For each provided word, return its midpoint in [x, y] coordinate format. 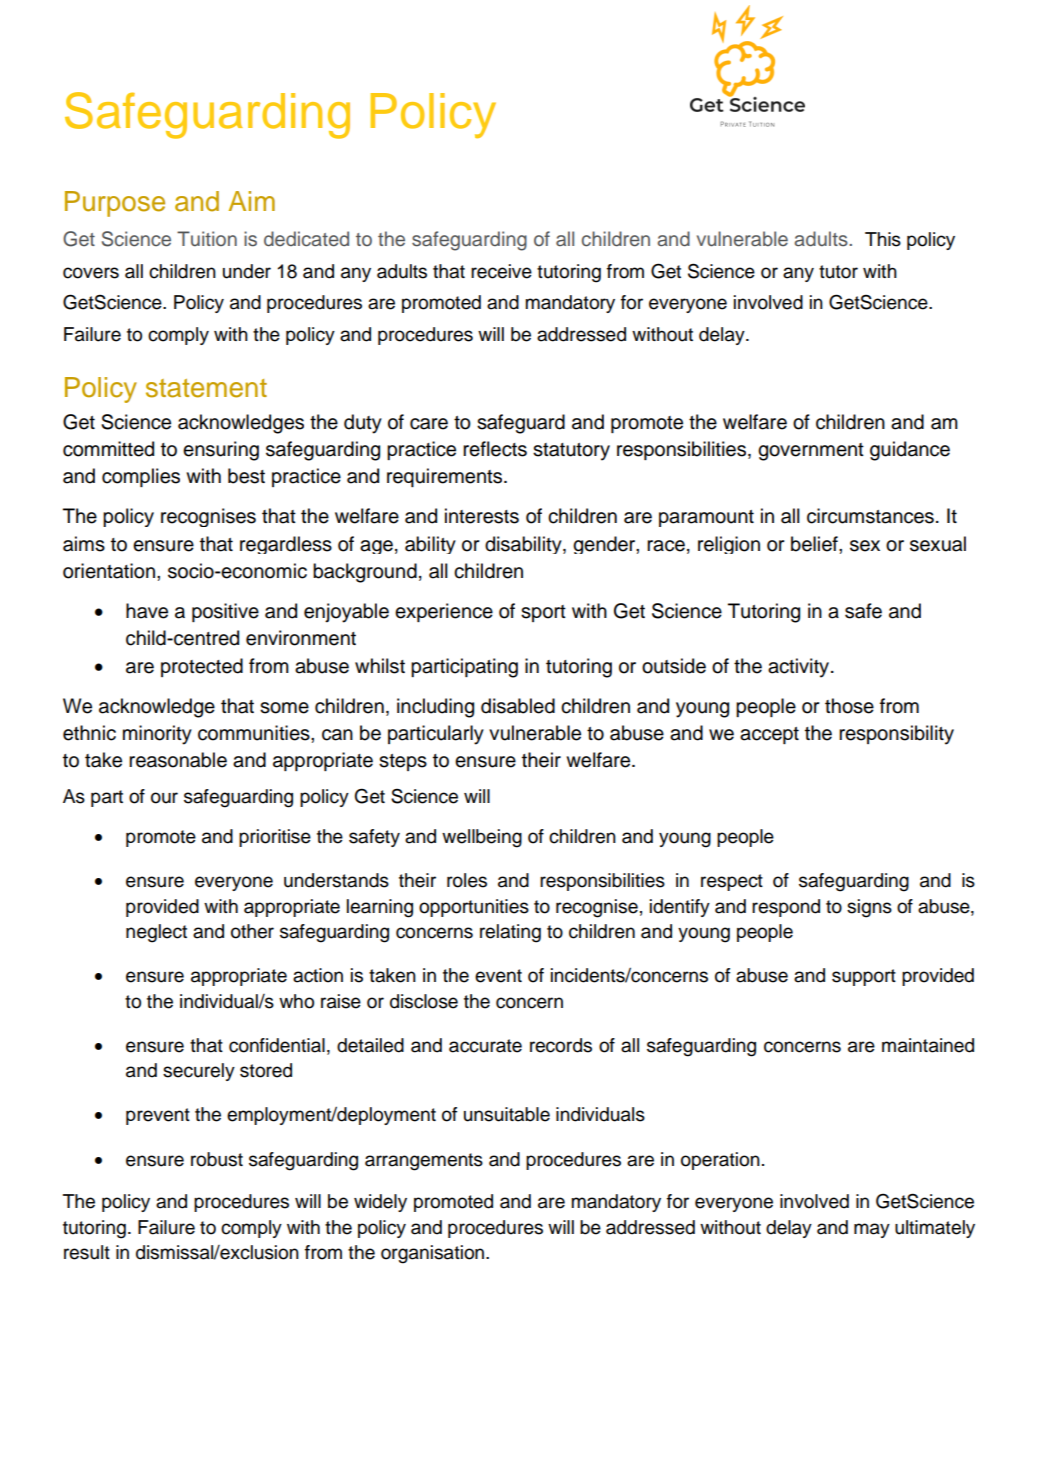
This [883, 239]
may [872, 1230]
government [811, 452]
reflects [495, 449]
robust [217, 1159]
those [849, 706]
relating [510, 933]
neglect [156, 933]
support [864, 977]
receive [501, 271]
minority [157, 735]
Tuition [207, 238]
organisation [434, 1254]
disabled [518, 706]
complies [141, 477]
